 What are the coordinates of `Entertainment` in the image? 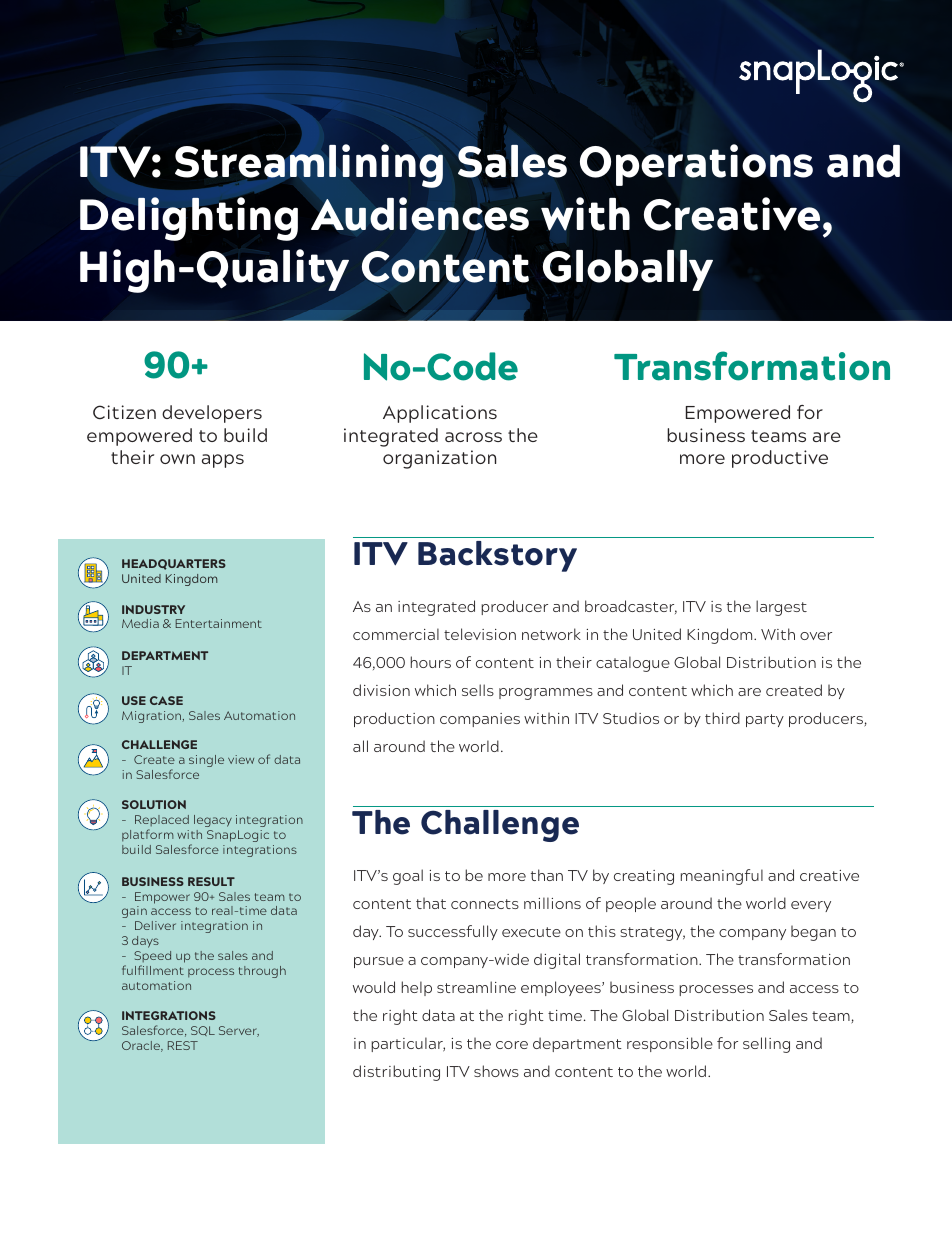 It's located at (219, 623).
